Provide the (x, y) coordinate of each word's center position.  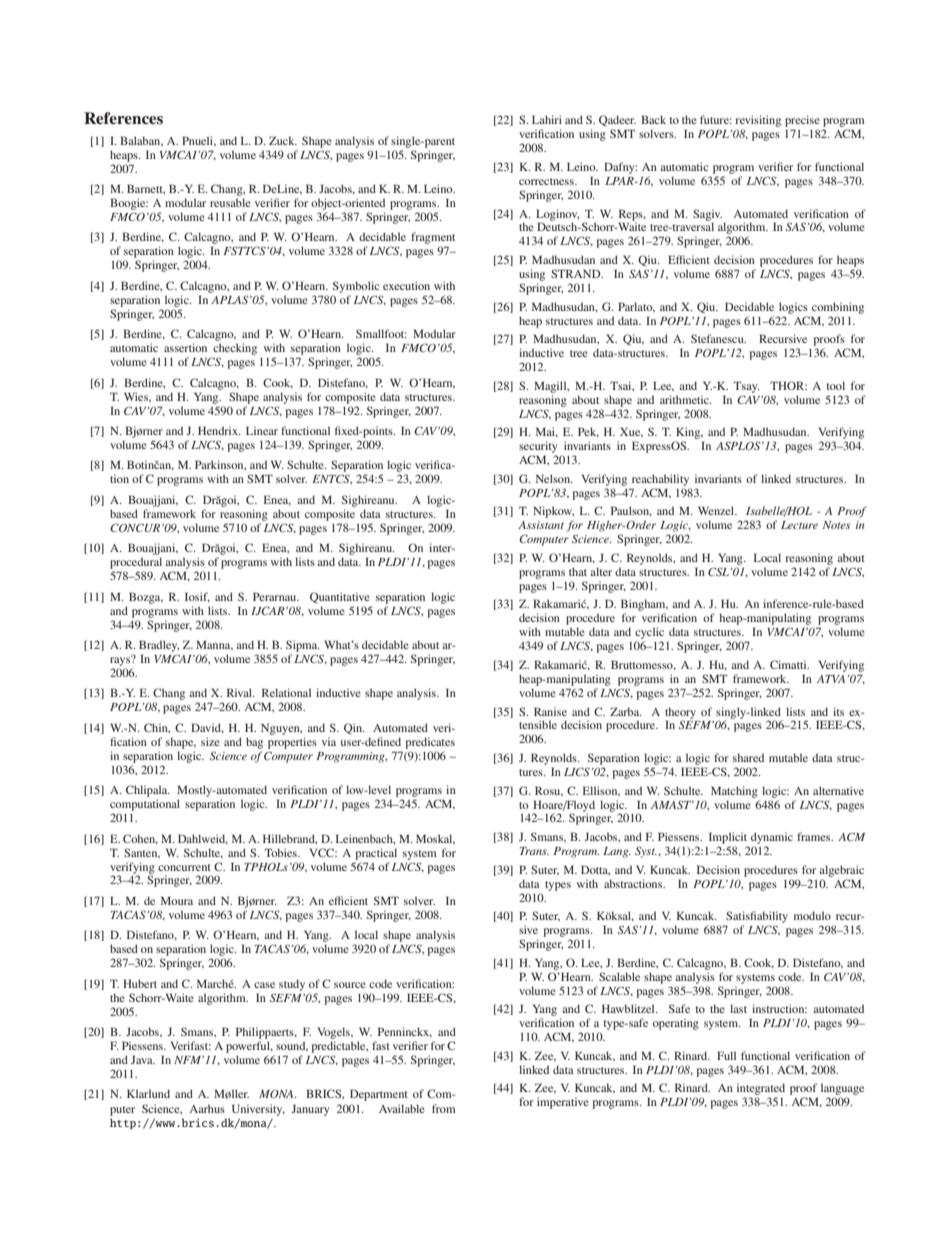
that (578, 571)
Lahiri (547, 119)
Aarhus (207, 1108)
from (444, 1108)
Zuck (283, 140)
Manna (214, 645)
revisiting (758, 122)
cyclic (649, 633)
